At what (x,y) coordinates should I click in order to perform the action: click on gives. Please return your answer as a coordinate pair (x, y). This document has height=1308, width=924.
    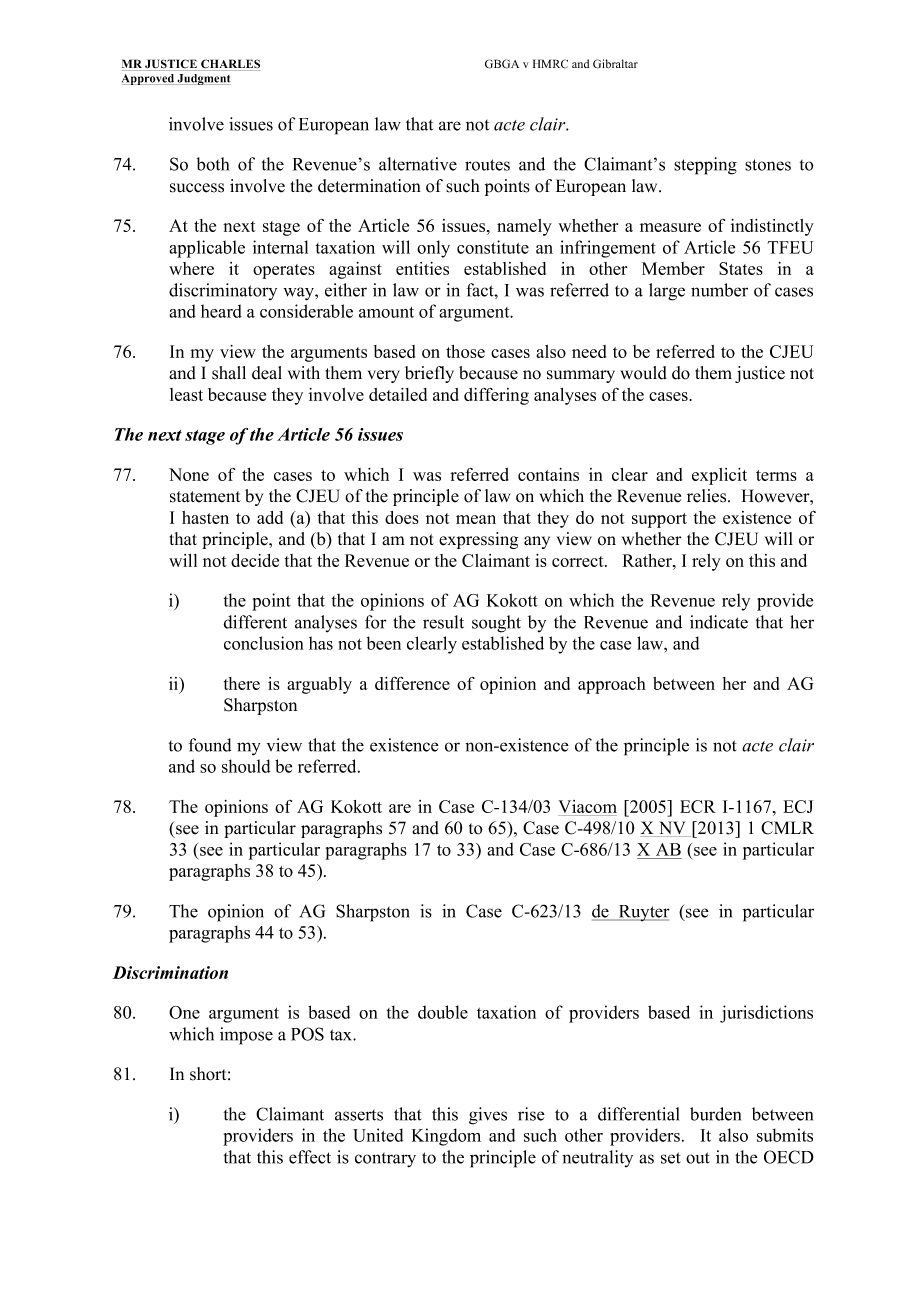
    Looking at the image, I should click on (488, 1116).
